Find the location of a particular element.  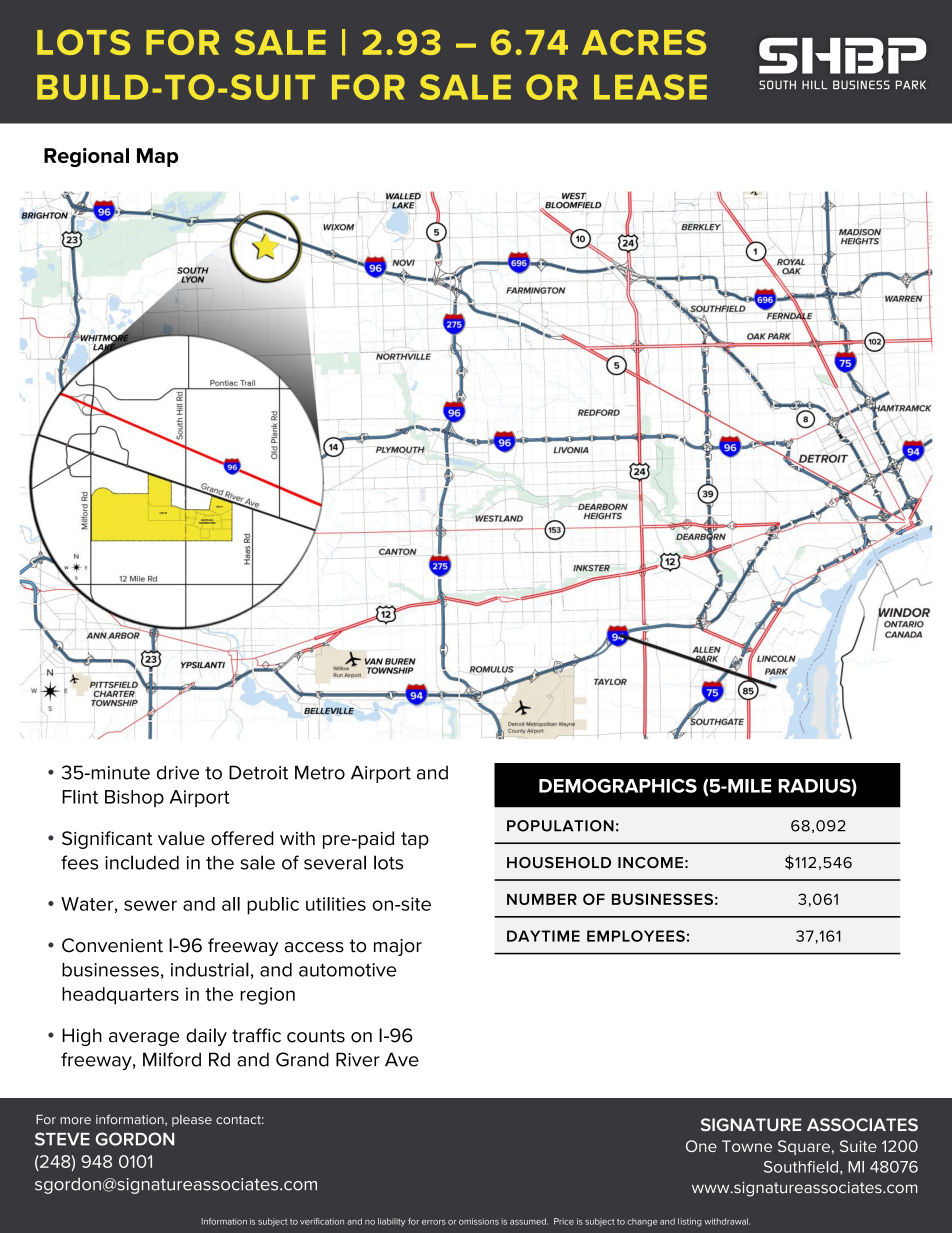

STEVE is located at coordinates (62, 1139).
